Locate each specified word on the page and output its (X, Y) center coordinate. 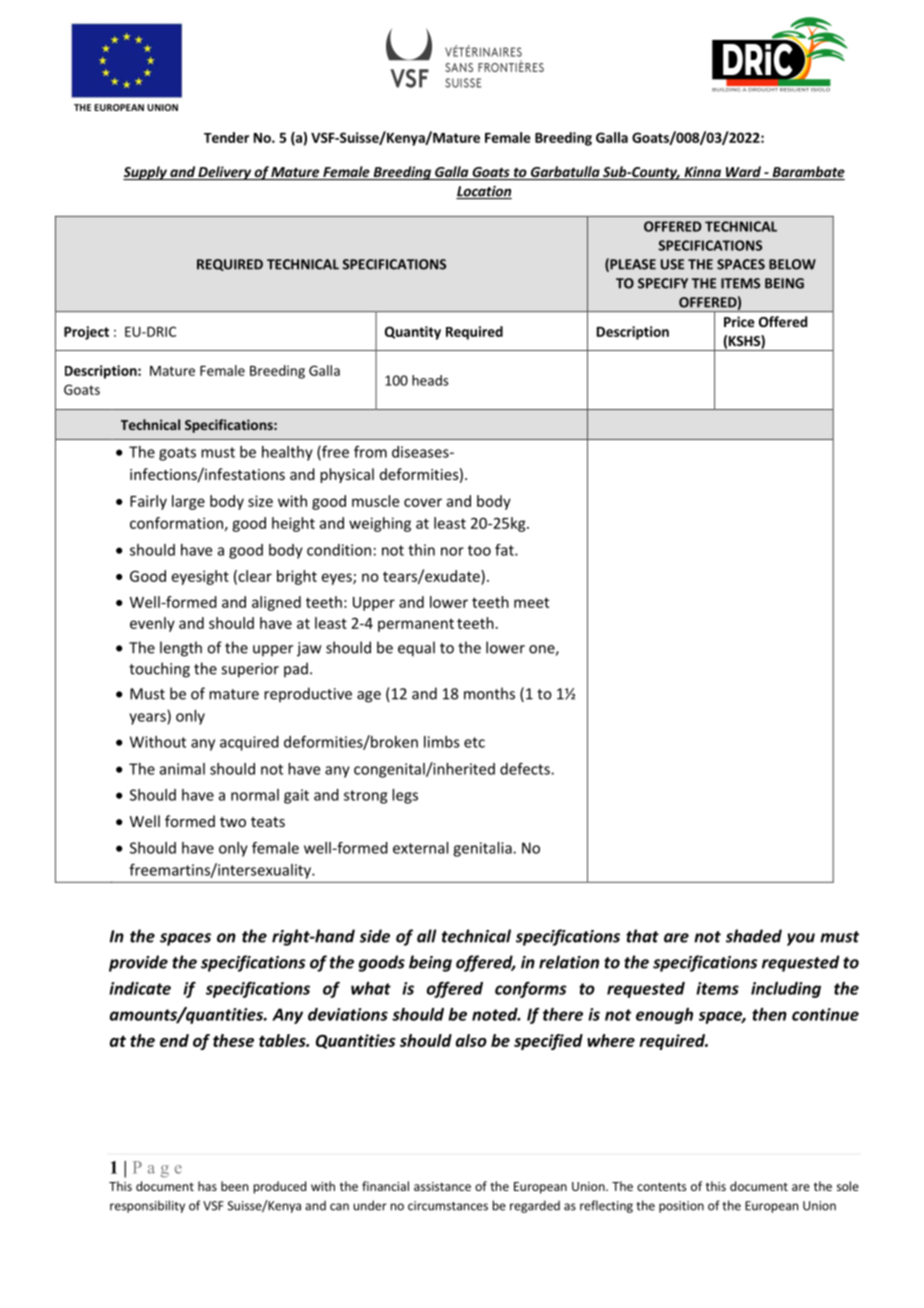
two (233, 822)
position (681, 1207)
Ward (743, 173)
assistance (442, 1186)
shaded (754, 936)
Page (157, 1169)
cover (423, 502)
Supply (146, 173)
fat (505, 550)
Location (484, 192)
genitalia (483, 849)
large (188, 502)
